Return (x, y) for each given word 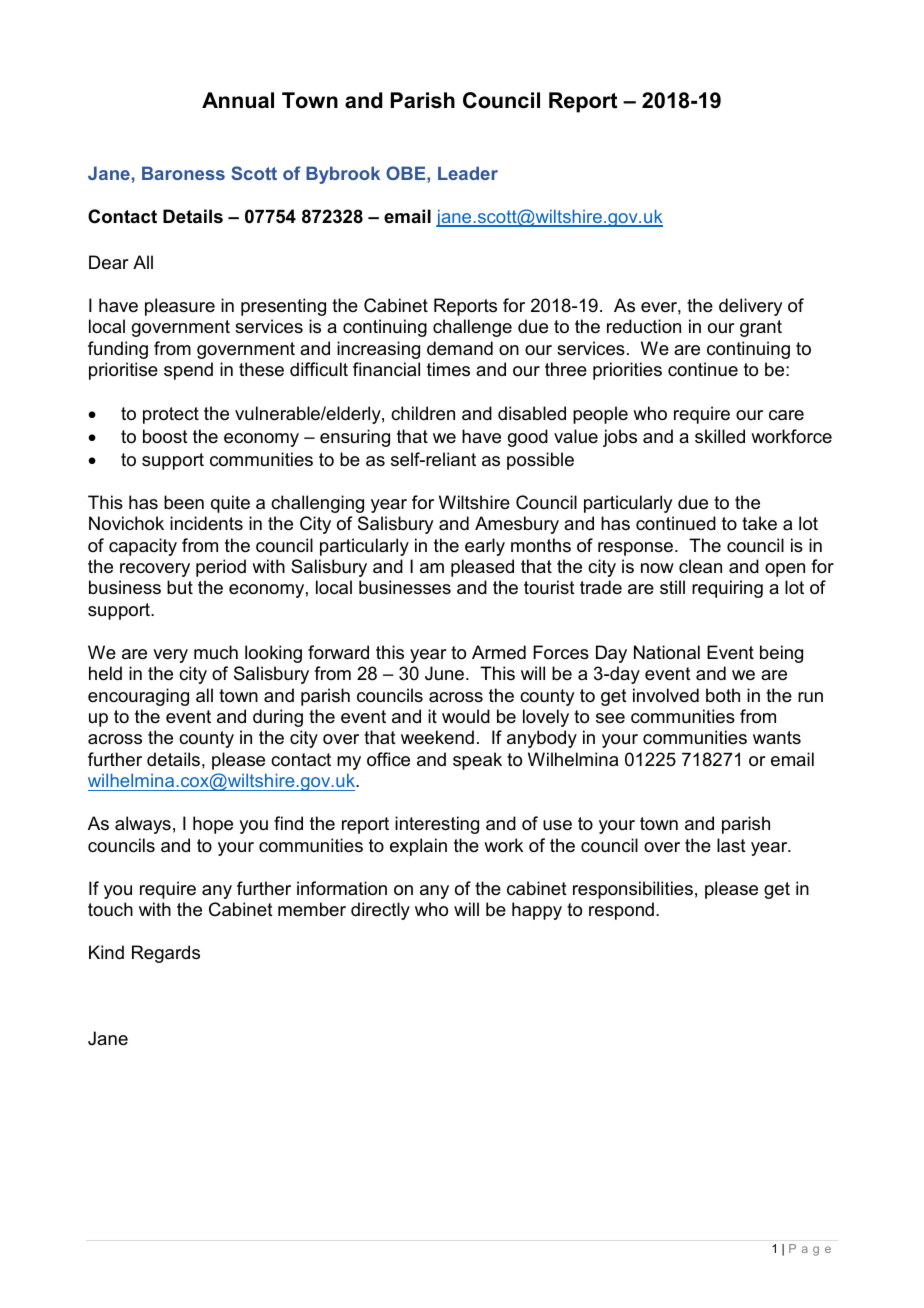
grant (761, 328)
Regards (166, 954)
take (759, 523)
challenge (472, 328)
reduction (644, 326)
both (723, 695)
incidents (206, 523)
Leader (468, 173)
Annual (238, 100)
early (485, 547)
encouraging (138, 697)
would (466, 716)
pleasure (180, 307)
